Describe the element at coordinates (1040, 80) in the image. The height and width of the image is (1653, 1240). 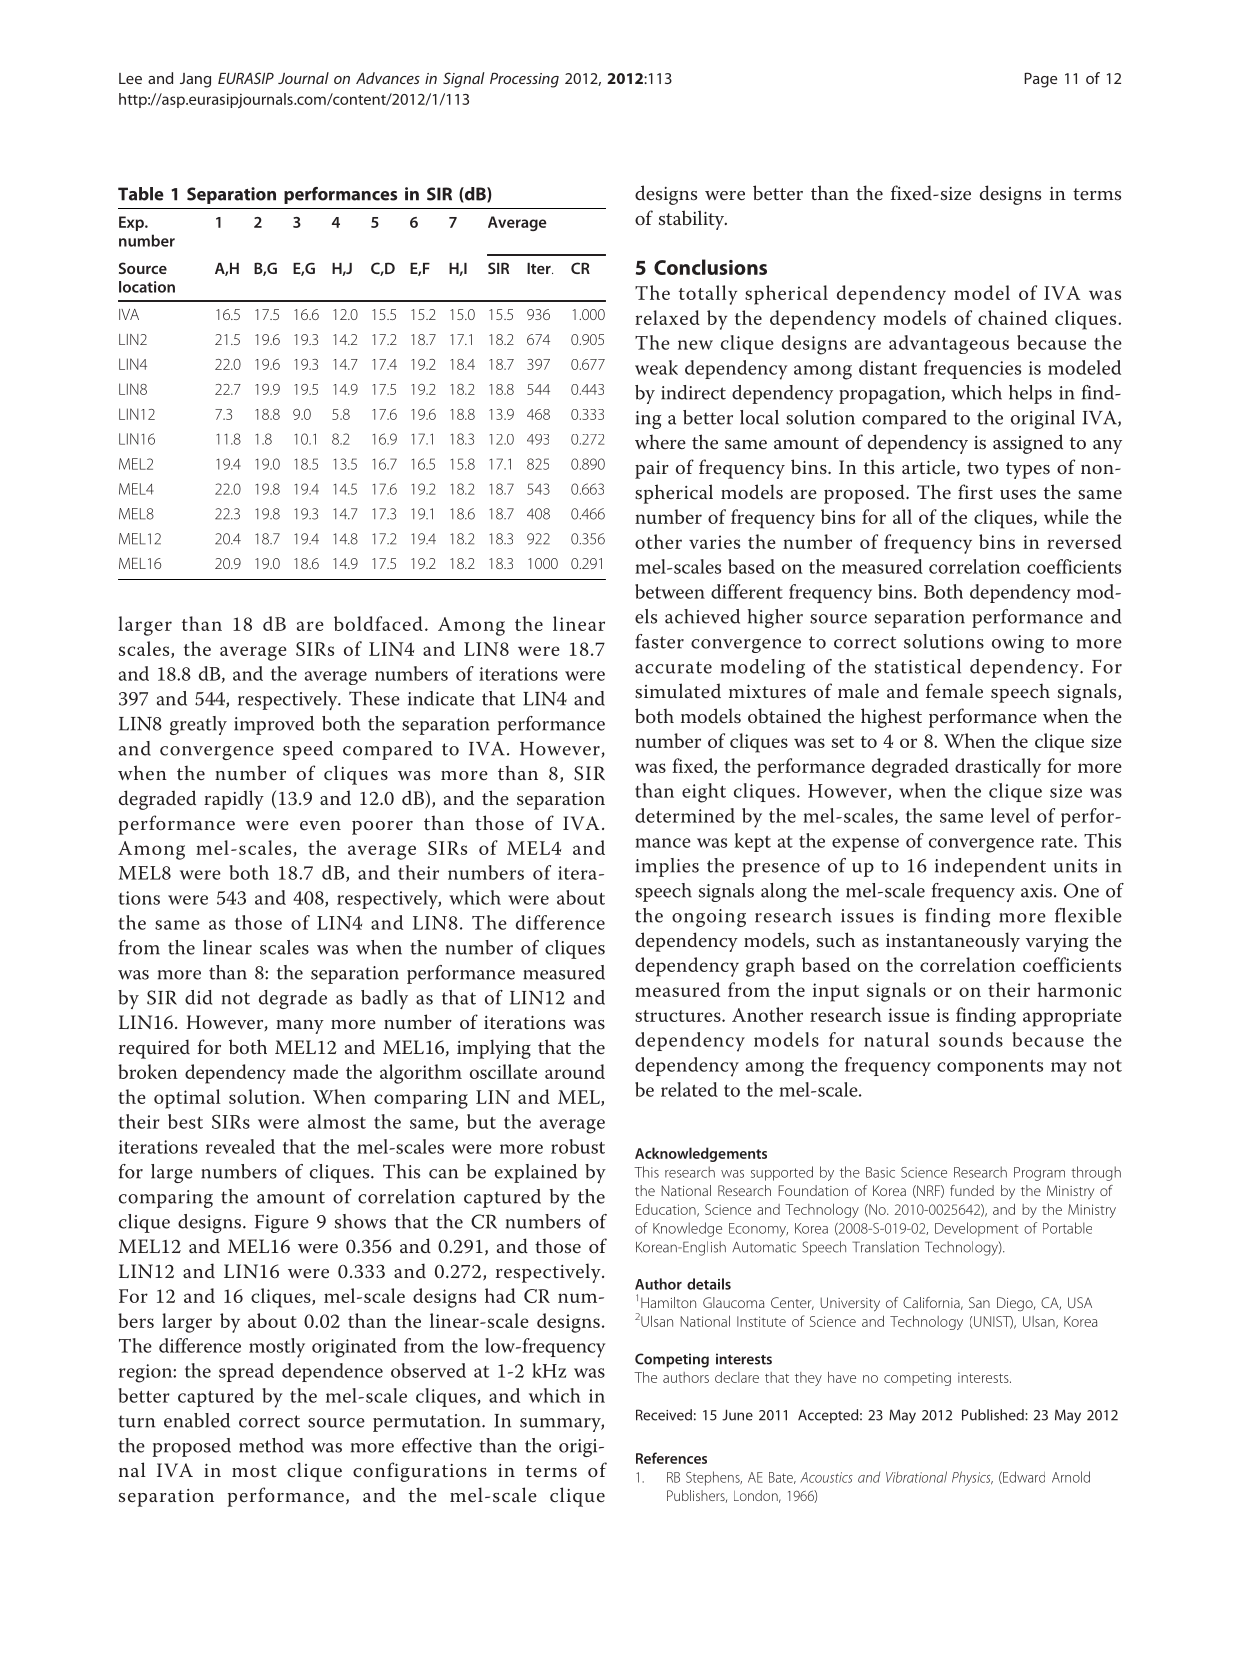
I see `Page` at that location.
